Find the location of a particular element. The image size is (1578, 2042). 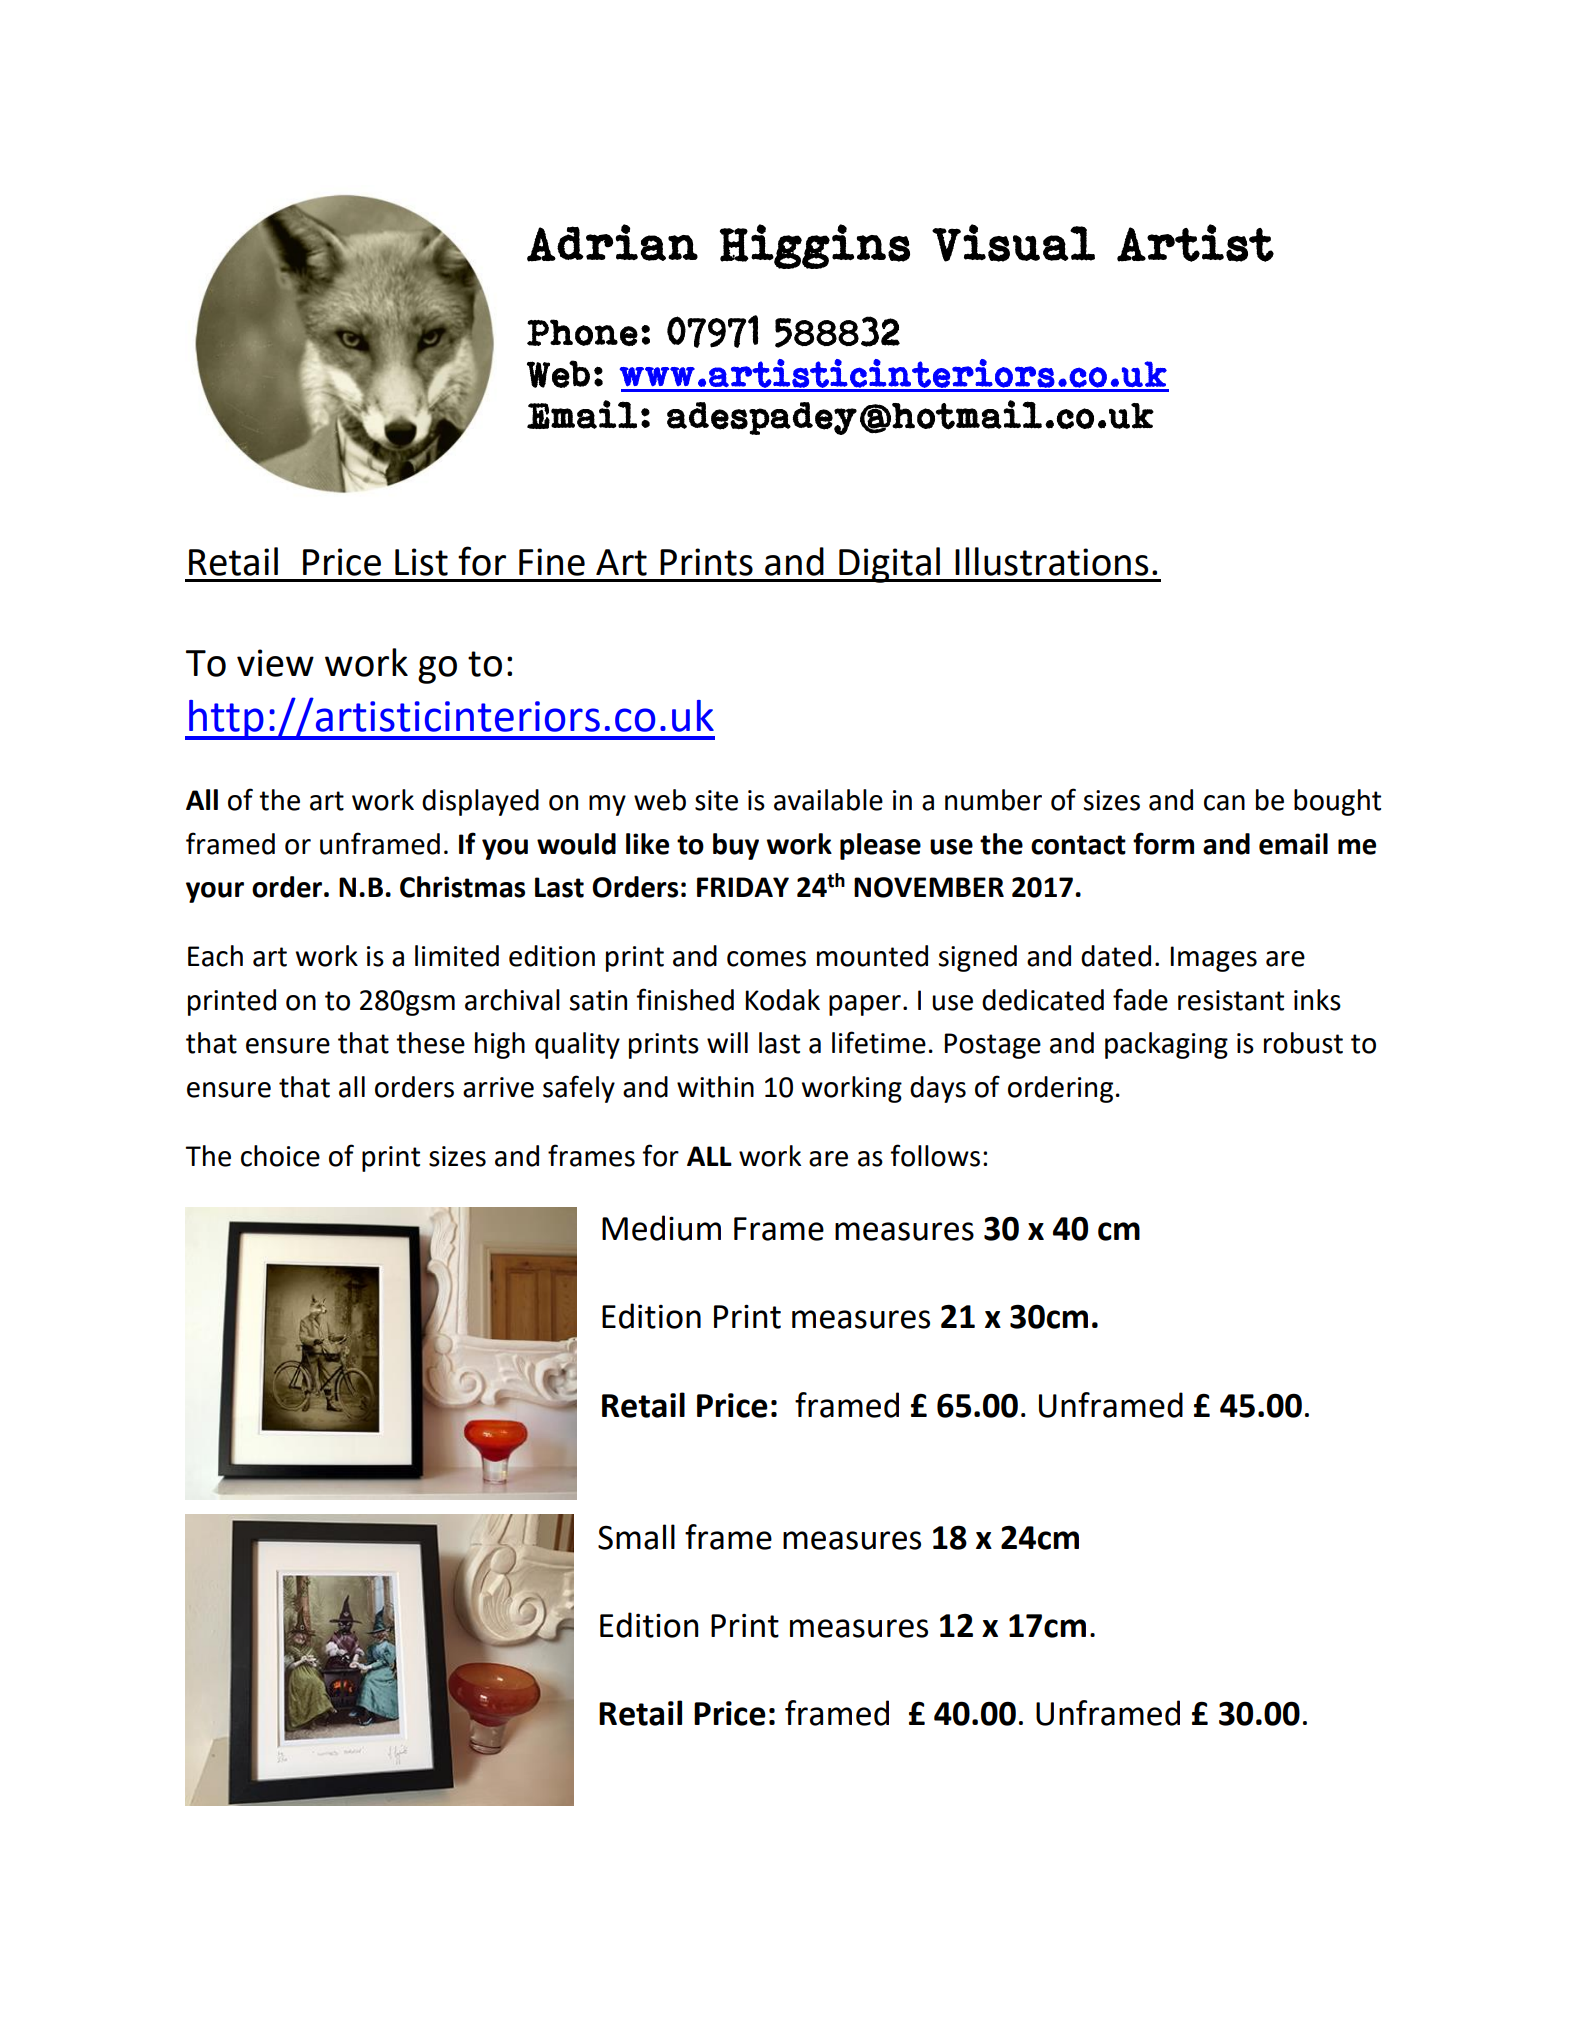

follows is located at coordinates (935, 1155).
